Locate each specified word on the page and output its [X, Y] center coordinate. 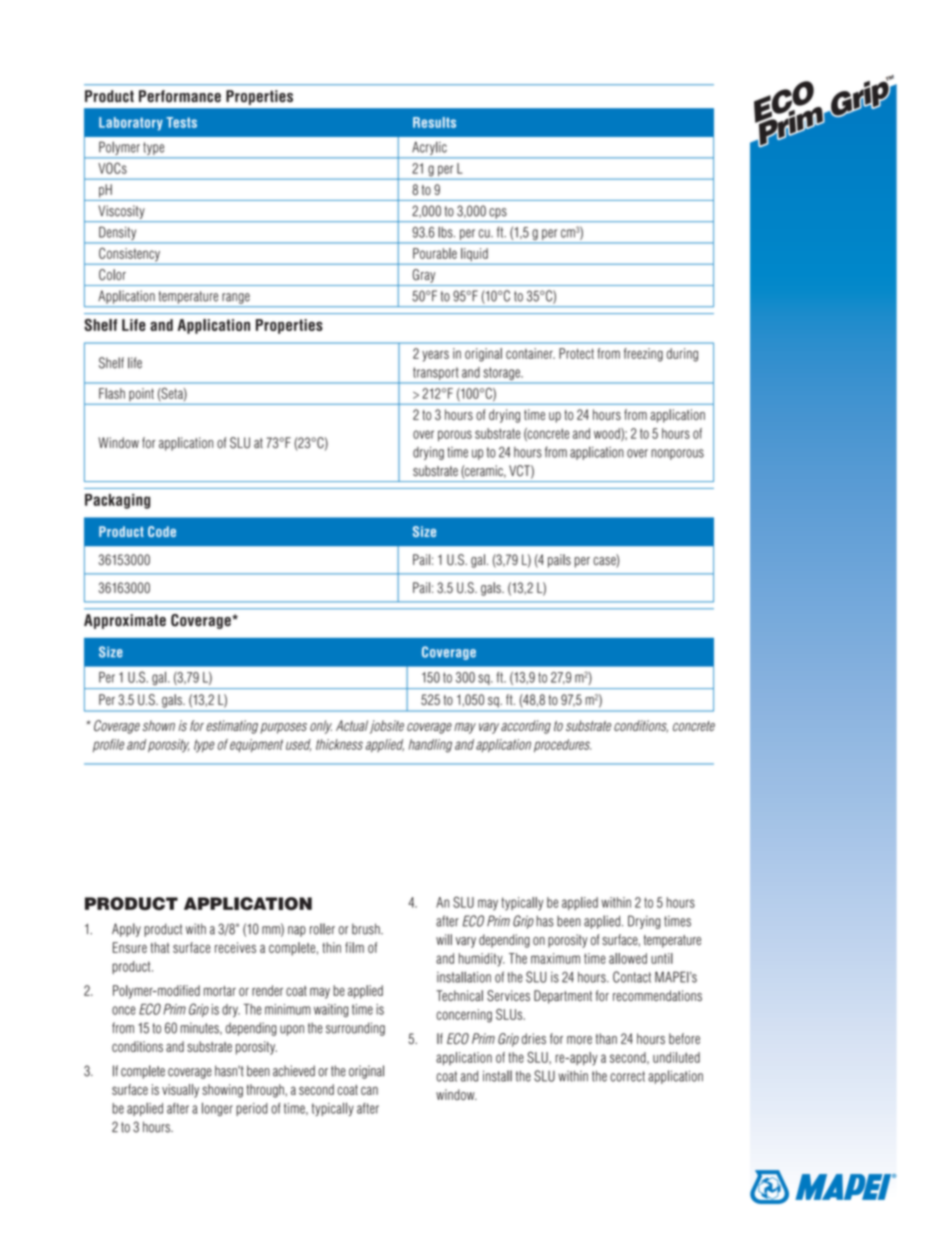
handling [430, 746]
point [141, 394]
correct [627, 1076]
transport [435, 373]
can [369, 1090]
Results [434, 122]
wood [608, 434]
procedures [562, 745]
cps [498, 213]
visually [180, 1091]
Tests [181, 122]
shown [158, 725]
